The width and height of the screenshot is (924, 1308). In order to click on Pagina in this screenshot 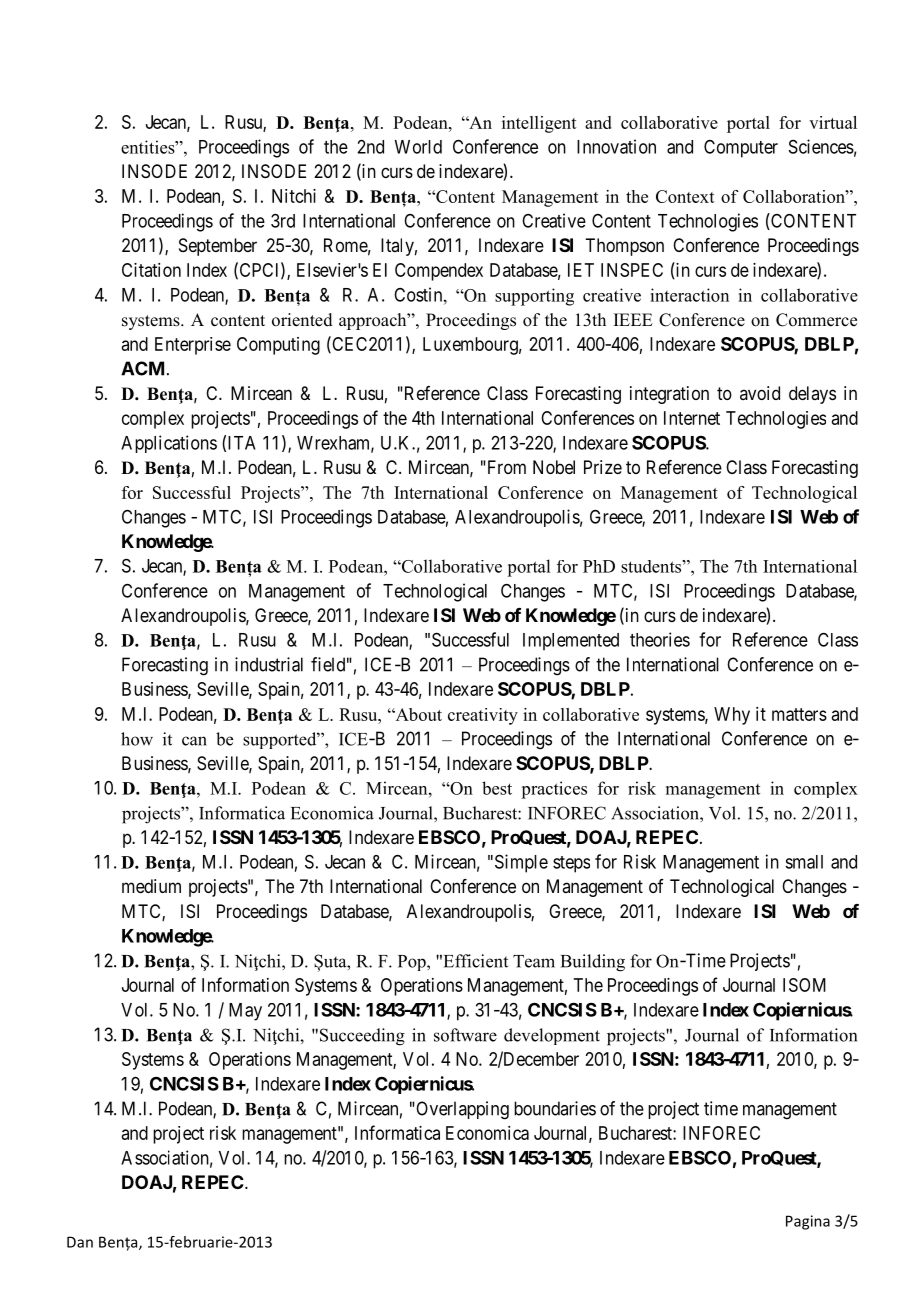, I will do `click(808, 1222)`.
